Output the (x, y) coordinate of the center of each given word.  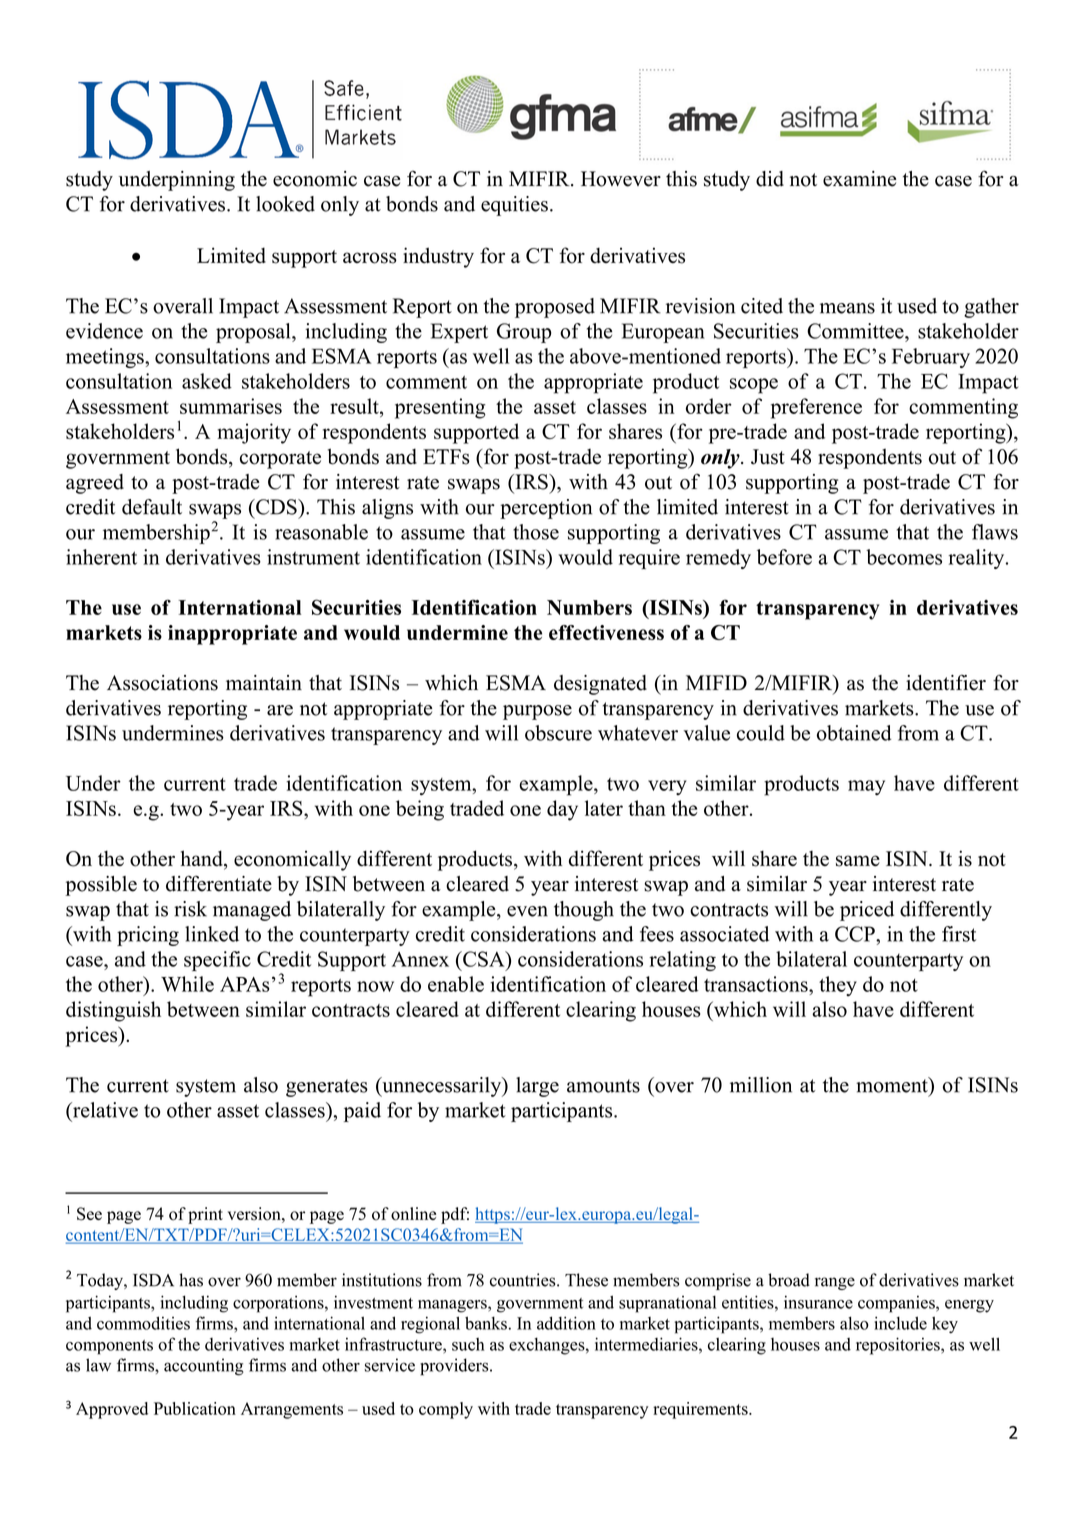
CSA (484, 959)
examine (859, 179)
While (187, 984)
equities (514, 206)
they (838, 986)
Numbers (589, 607)
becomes (904, 557)
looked (285, 204)
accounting (204, 1367)
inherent (101, 557)
